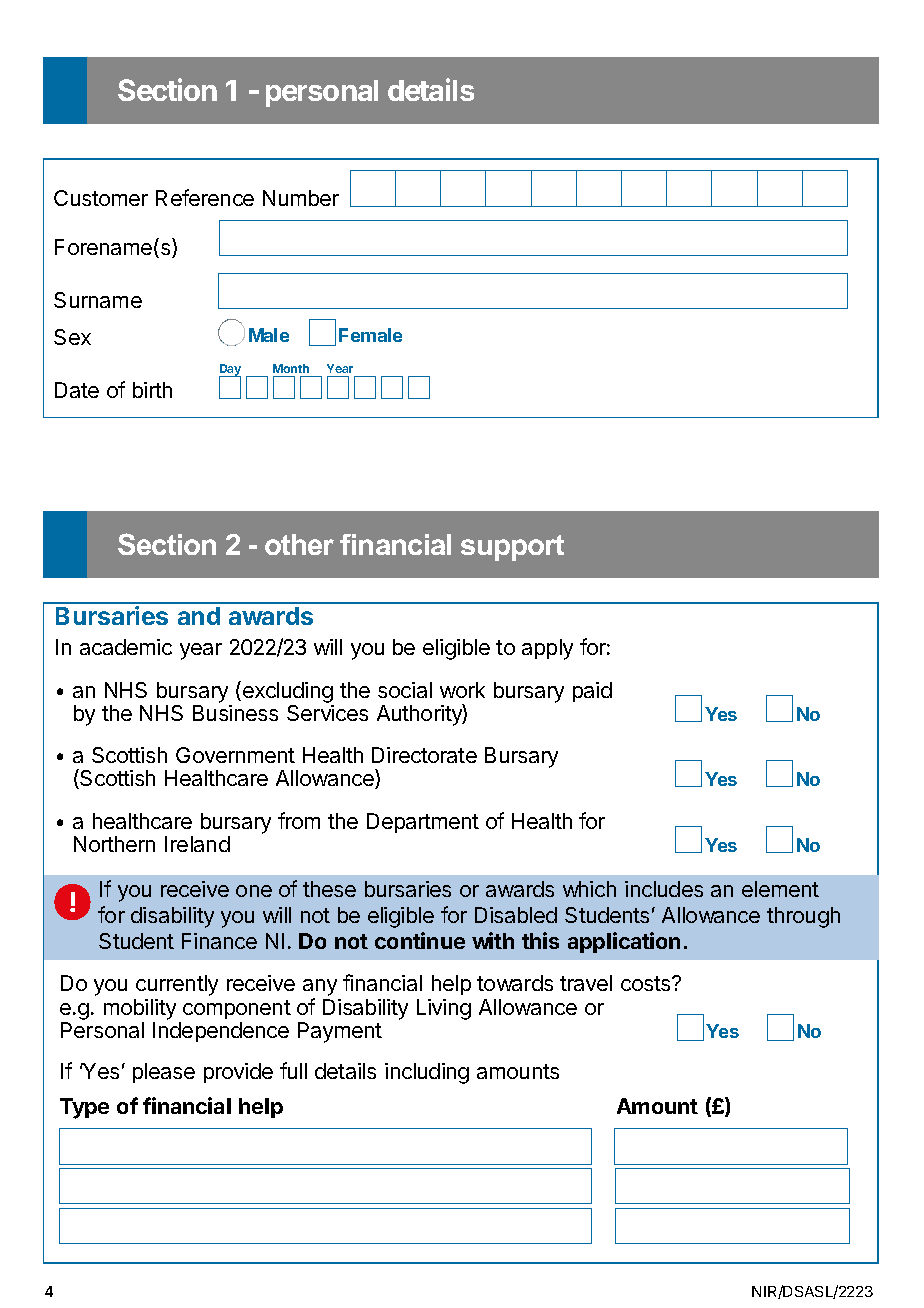  What do you see at coordinates (301, 198) in the page?
I see `Number` at bounding box center [301, 198].
